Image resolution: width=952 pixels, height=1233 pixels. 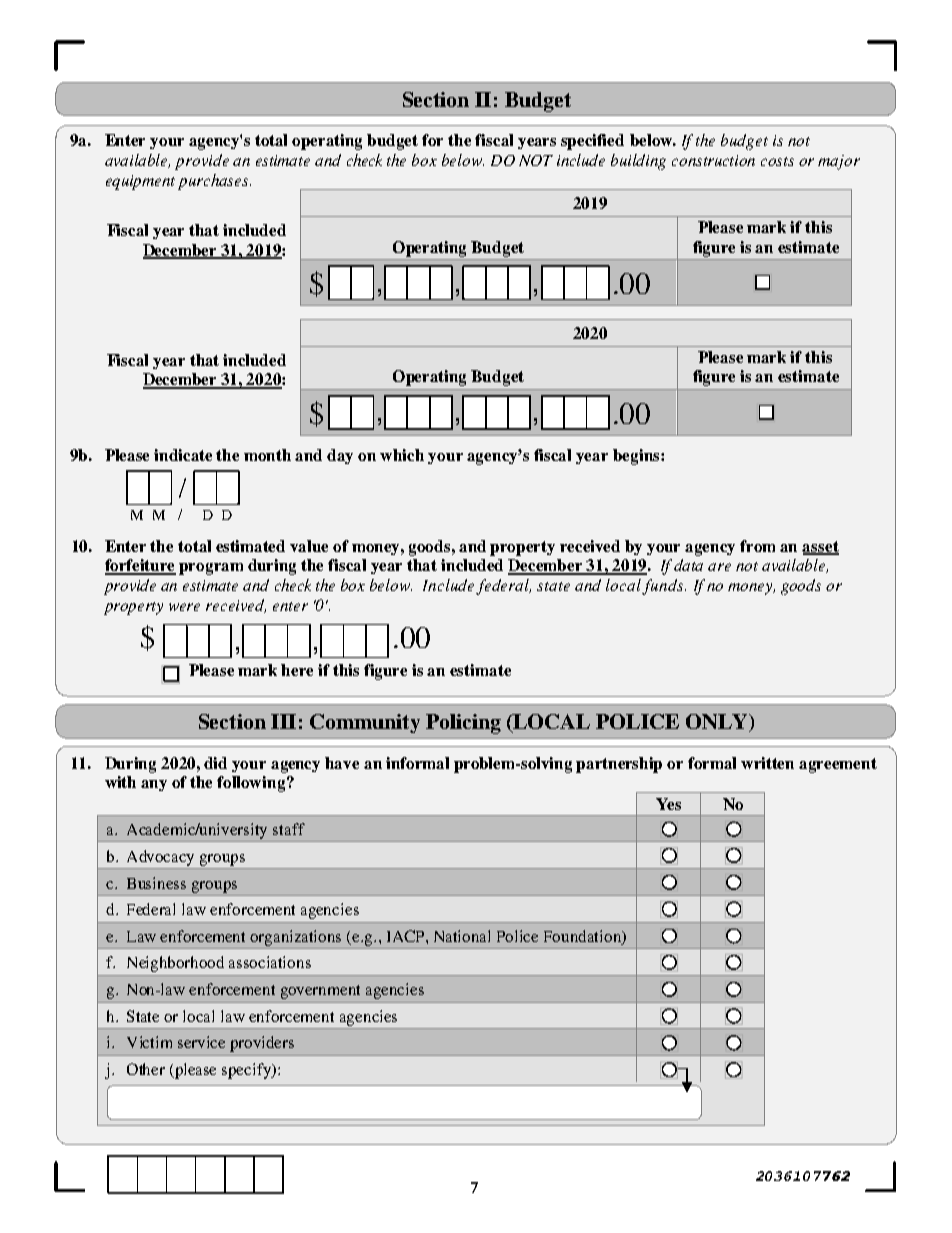 I want to click on which, so click(x=402, y=455).
